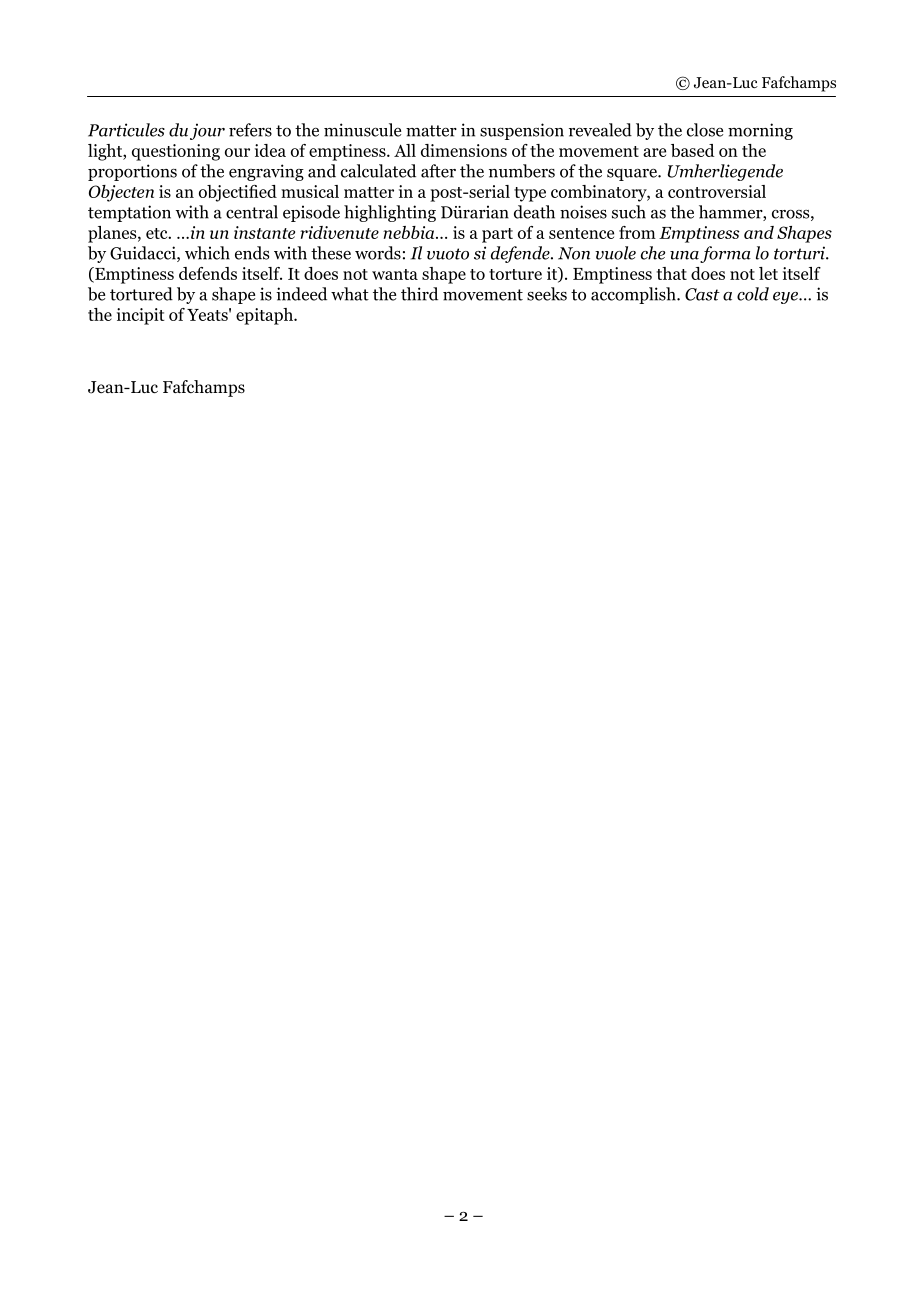 This image has height=1308, width=924. I want to click on suspension, so click(522, 131).
